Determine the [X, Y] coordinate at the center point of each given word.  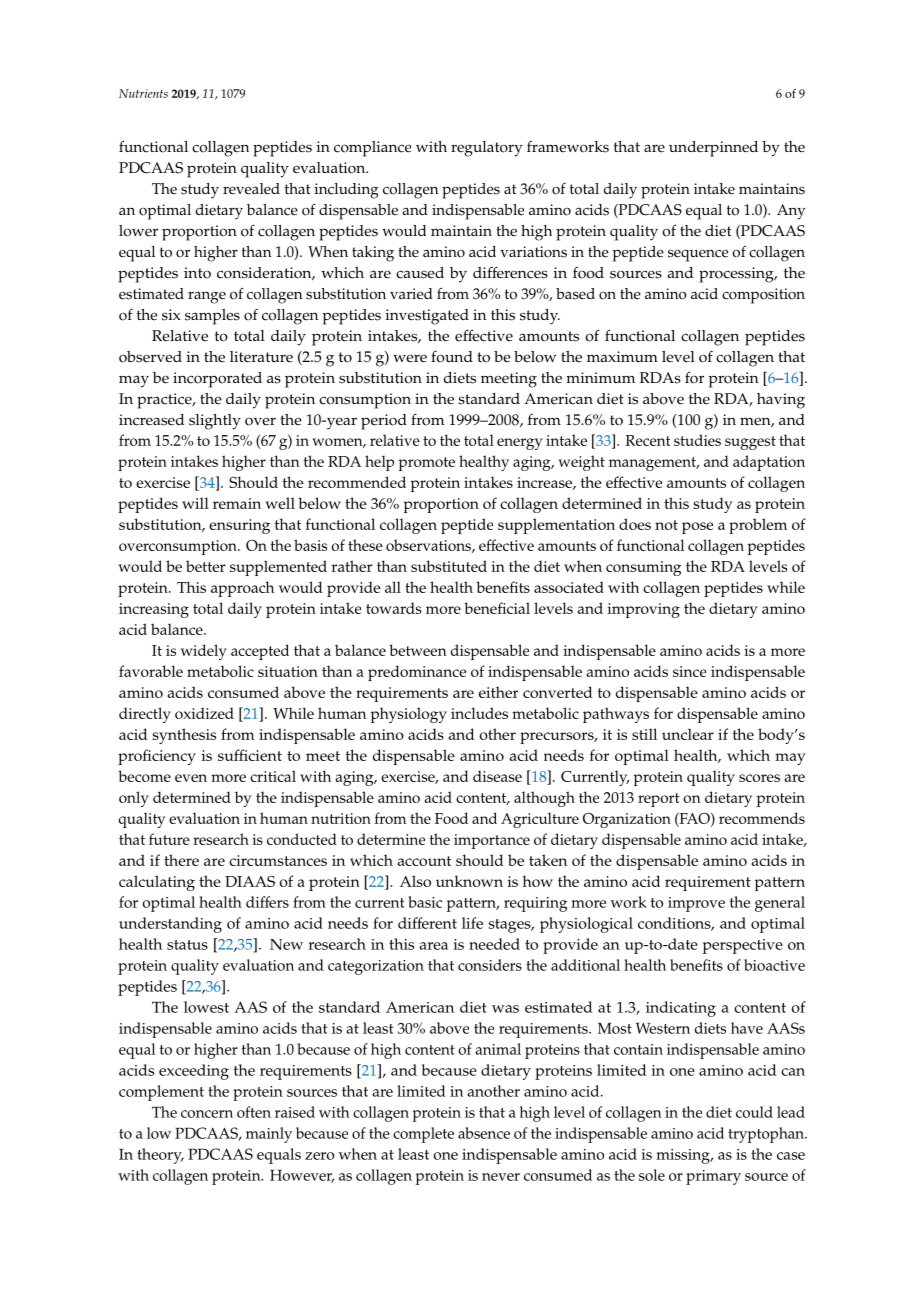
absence [484, 1133]
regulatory [487, 149]
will [195, 503]
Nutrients [143, 93]
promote [427, 464]
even [191, 778]
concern [207, 1114]
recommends [762, 818]
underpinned [713, 149]
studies [697, 440]
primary [713, 1177]
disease [497, 776]
